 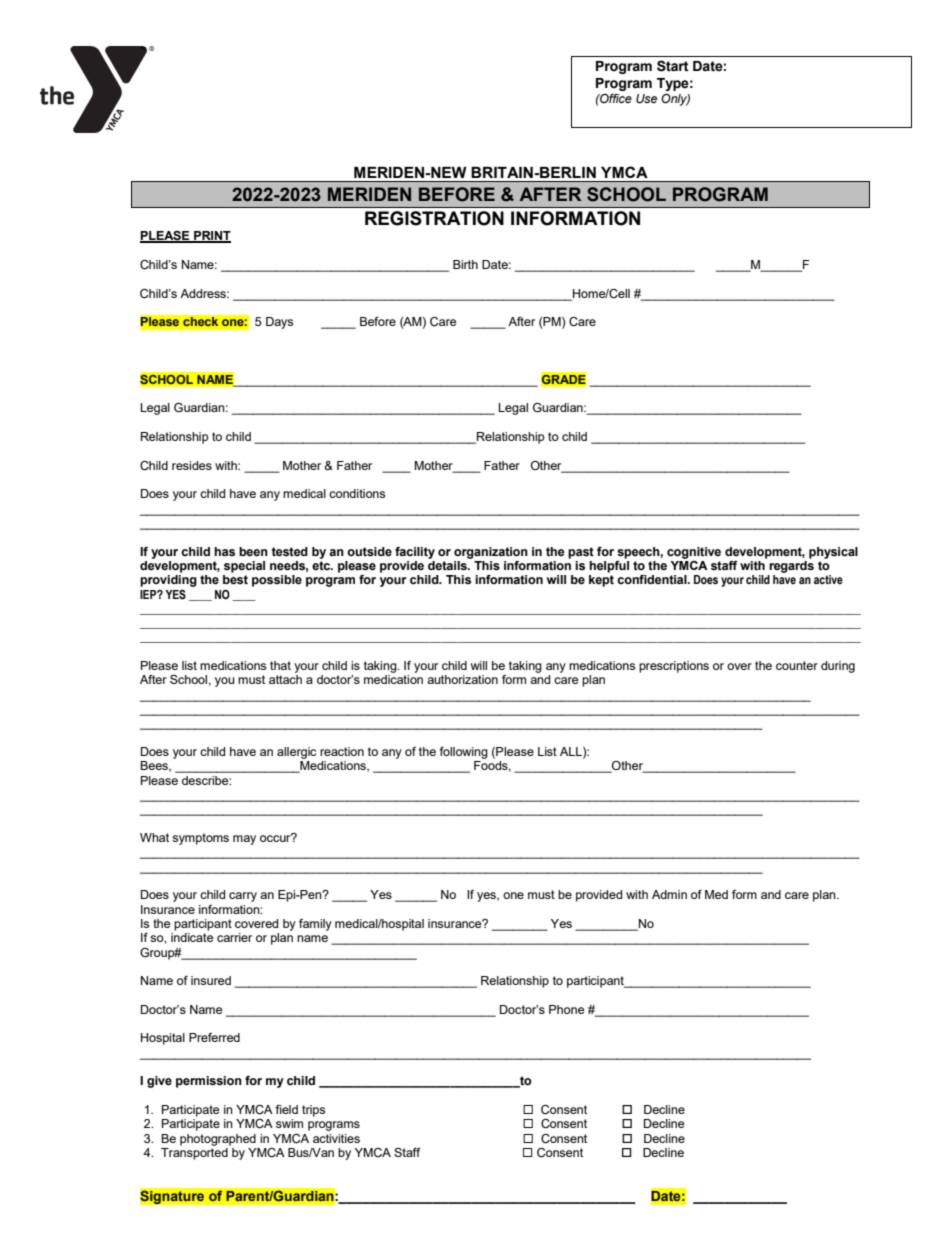 What do you see at coordinates (669, 894) in the document?
I see `Admin` at bounding box center [669, 894].
